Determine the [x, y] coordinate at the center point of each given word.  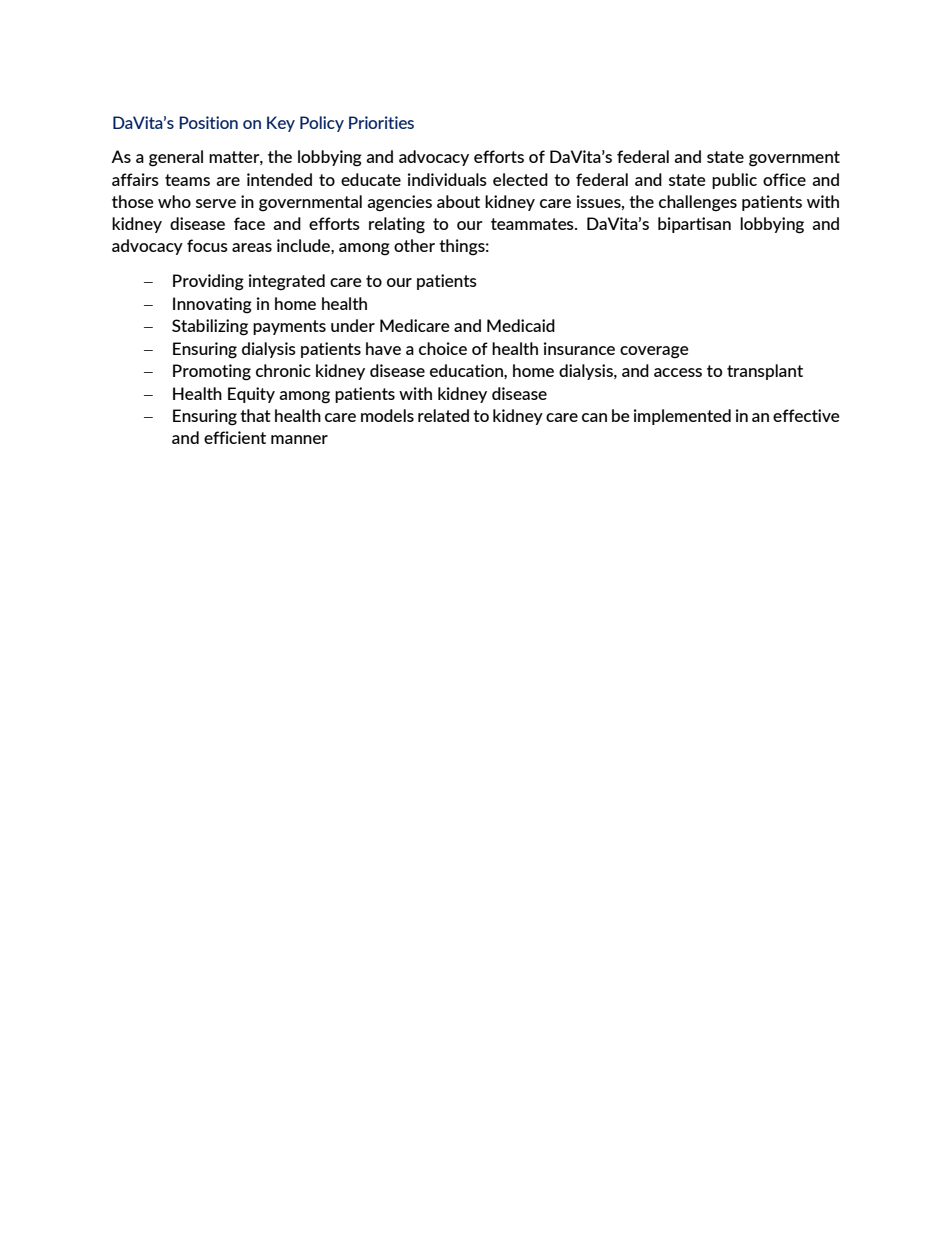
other [414, 245]
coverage [654, 352]
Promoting [212, 372]
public [734, 181]
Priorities [381, 122]
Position [208, 122]
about [458, 201]
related [443, 415]
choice [443, 348]
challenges [698, 203]
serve [216, 203]
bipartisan [694, 225]
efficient [235, 437]
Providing [208, 282]
